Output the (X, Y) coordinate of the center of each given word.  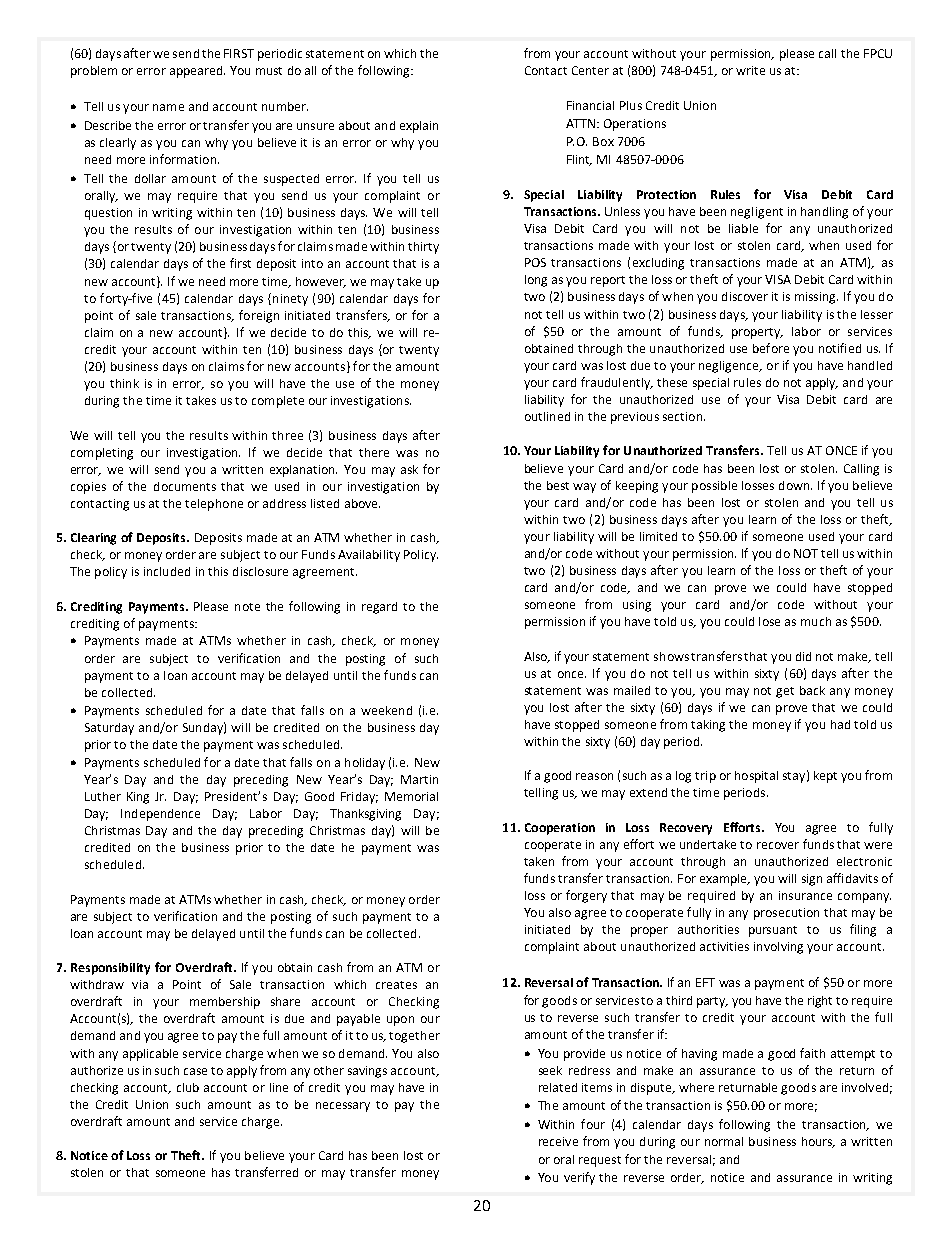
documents (185, 486)
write (750, 70)
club (188, 1087)
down (795, 485)
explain (419, 127)
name (168, 107)
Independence (160, 815)
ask (409, 469)
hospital (756, 777)
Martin (419, 779)
